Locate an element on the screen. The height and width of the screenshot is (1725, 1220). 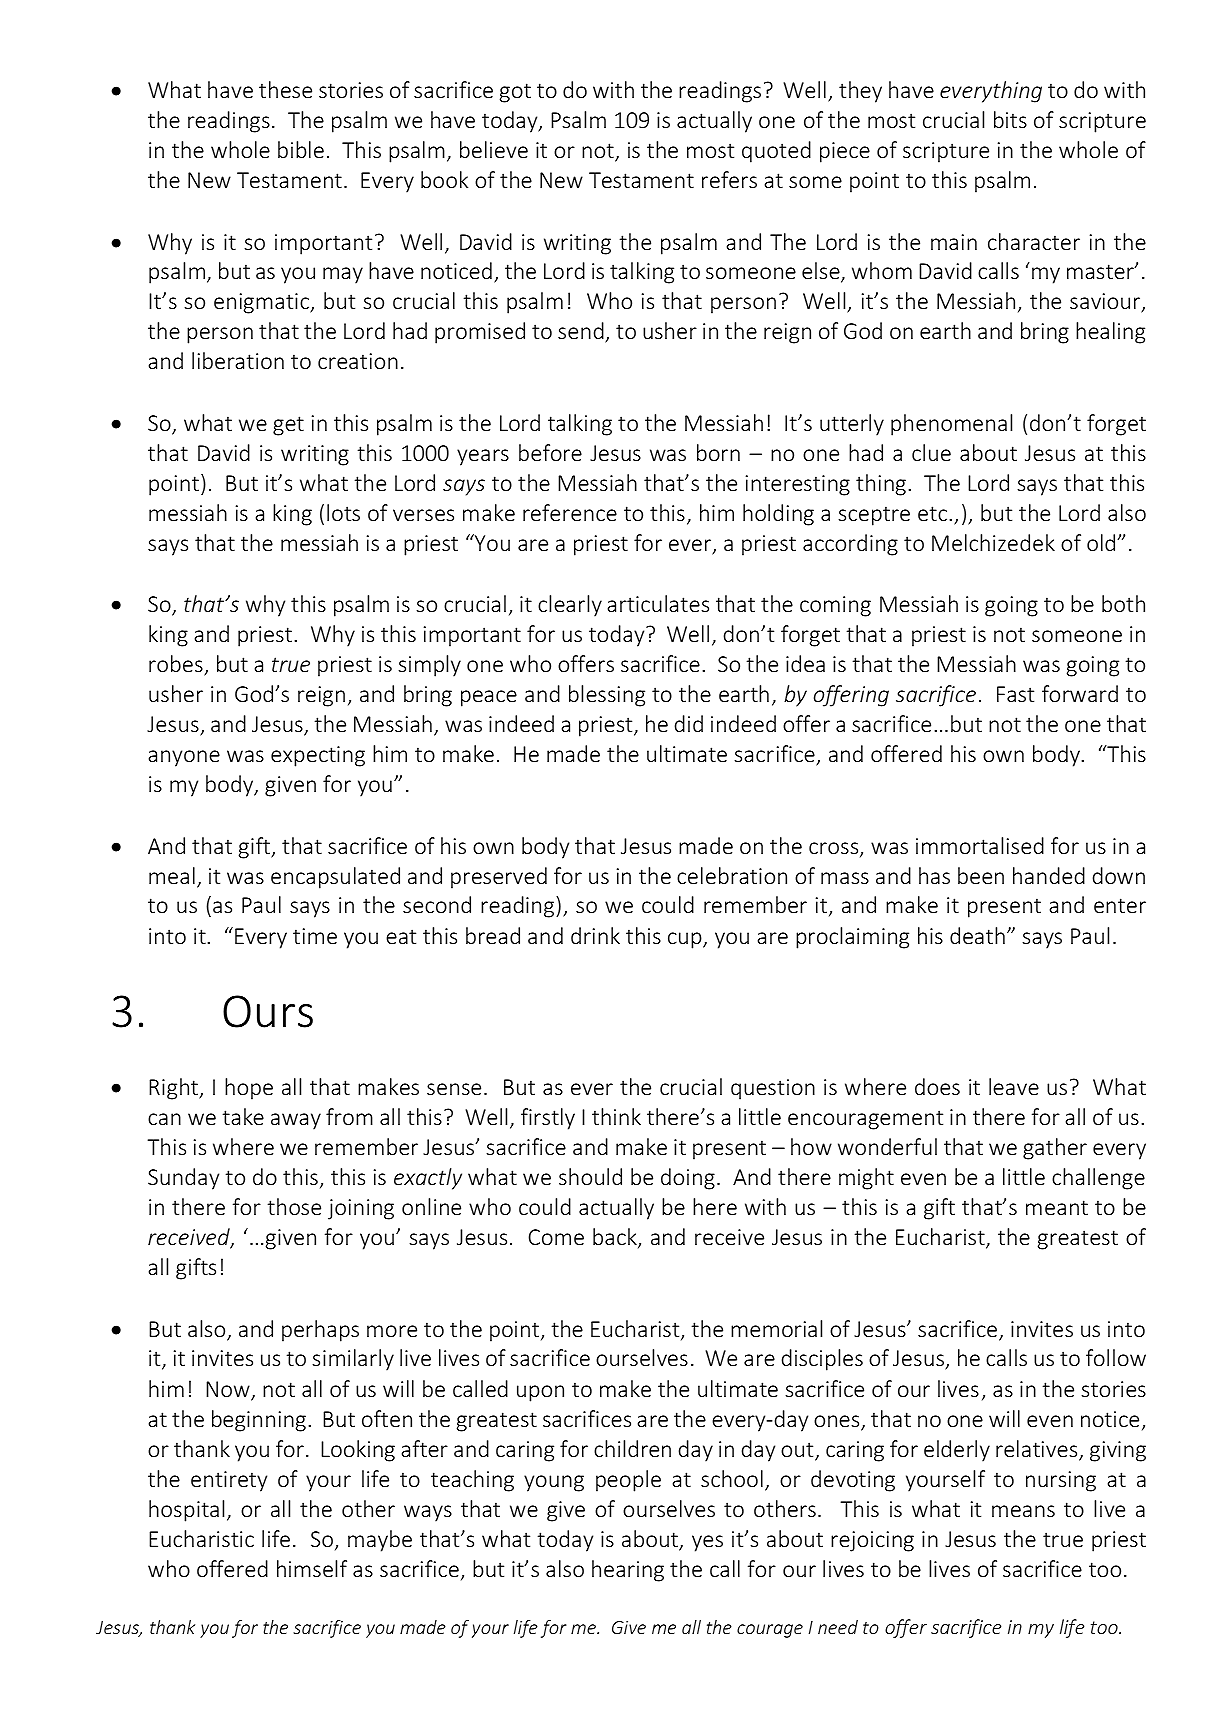
lots is located at coordinates (343, 512).
